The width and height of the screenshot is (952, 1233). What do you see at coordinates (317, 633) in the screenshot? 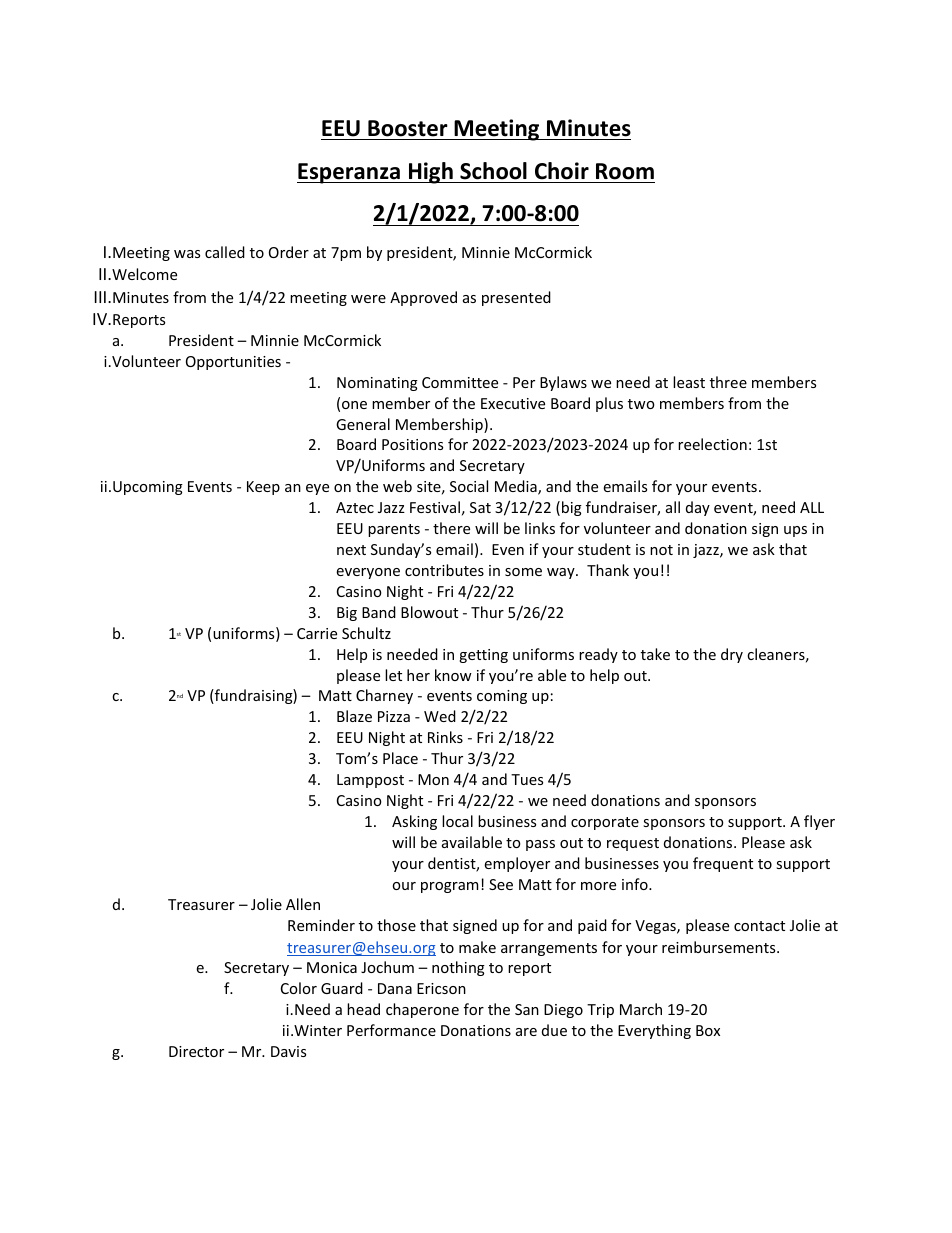
I see `Carrie` at bounding box center [317, 633].
